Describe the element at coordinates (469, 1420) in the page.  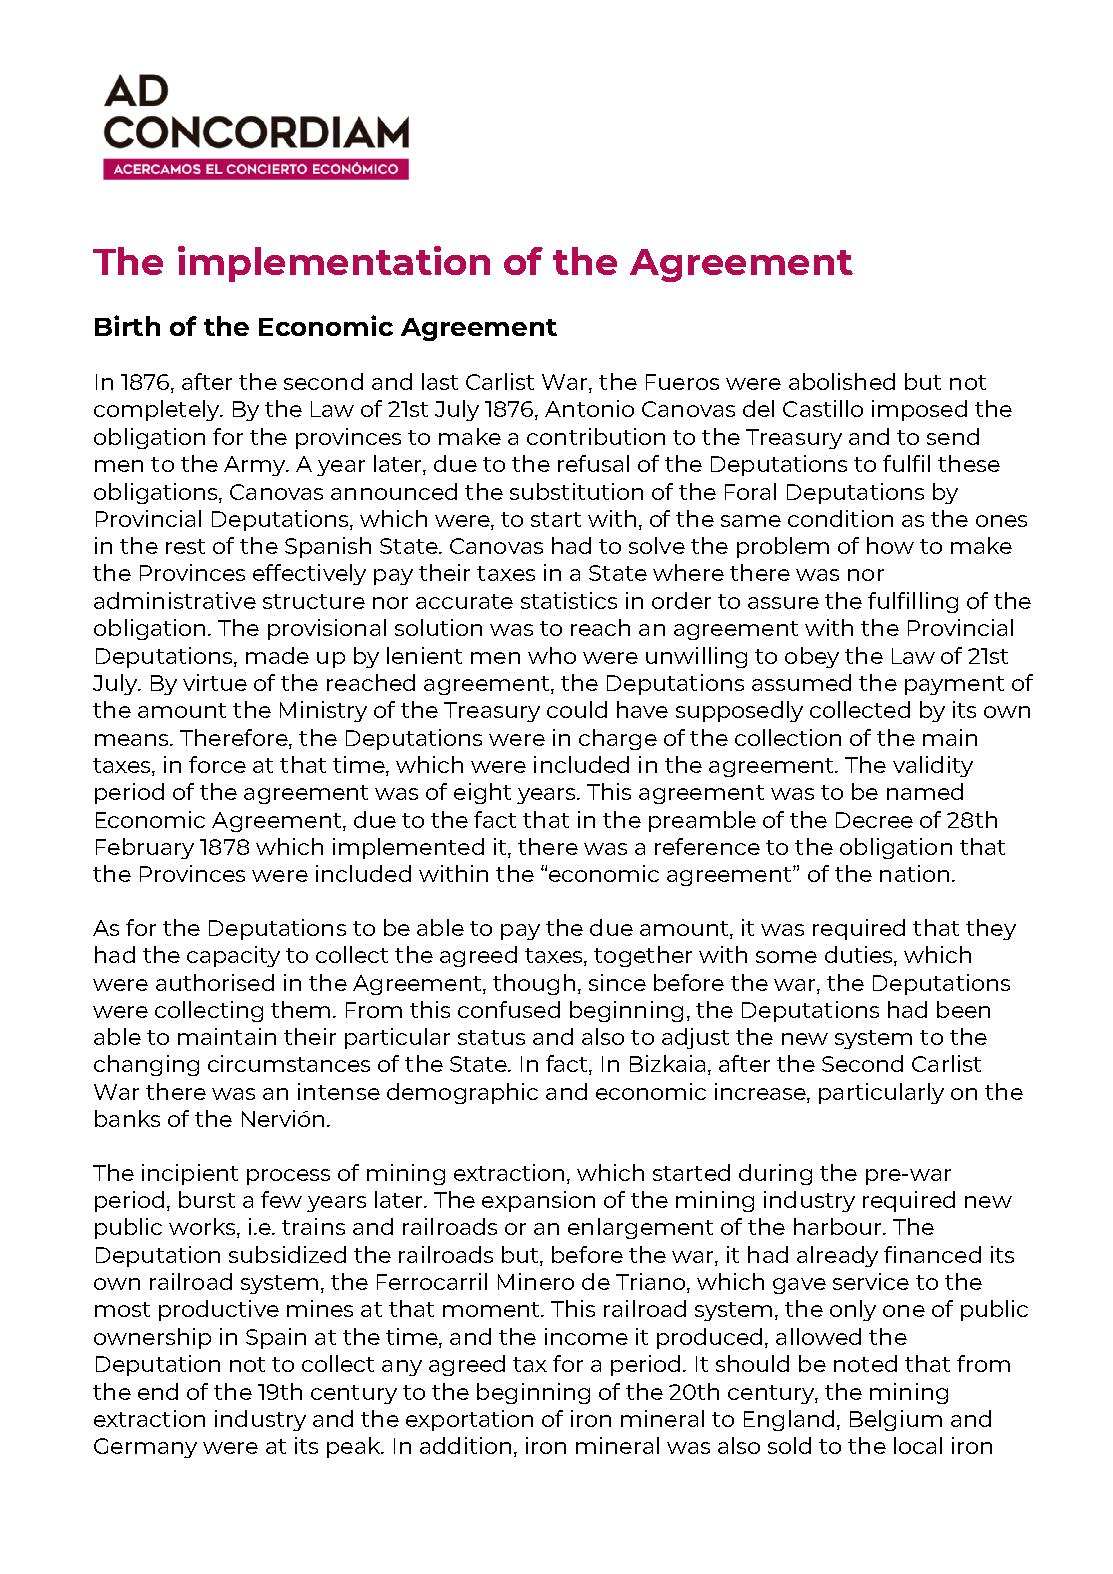
I see `exportation` at that location.
